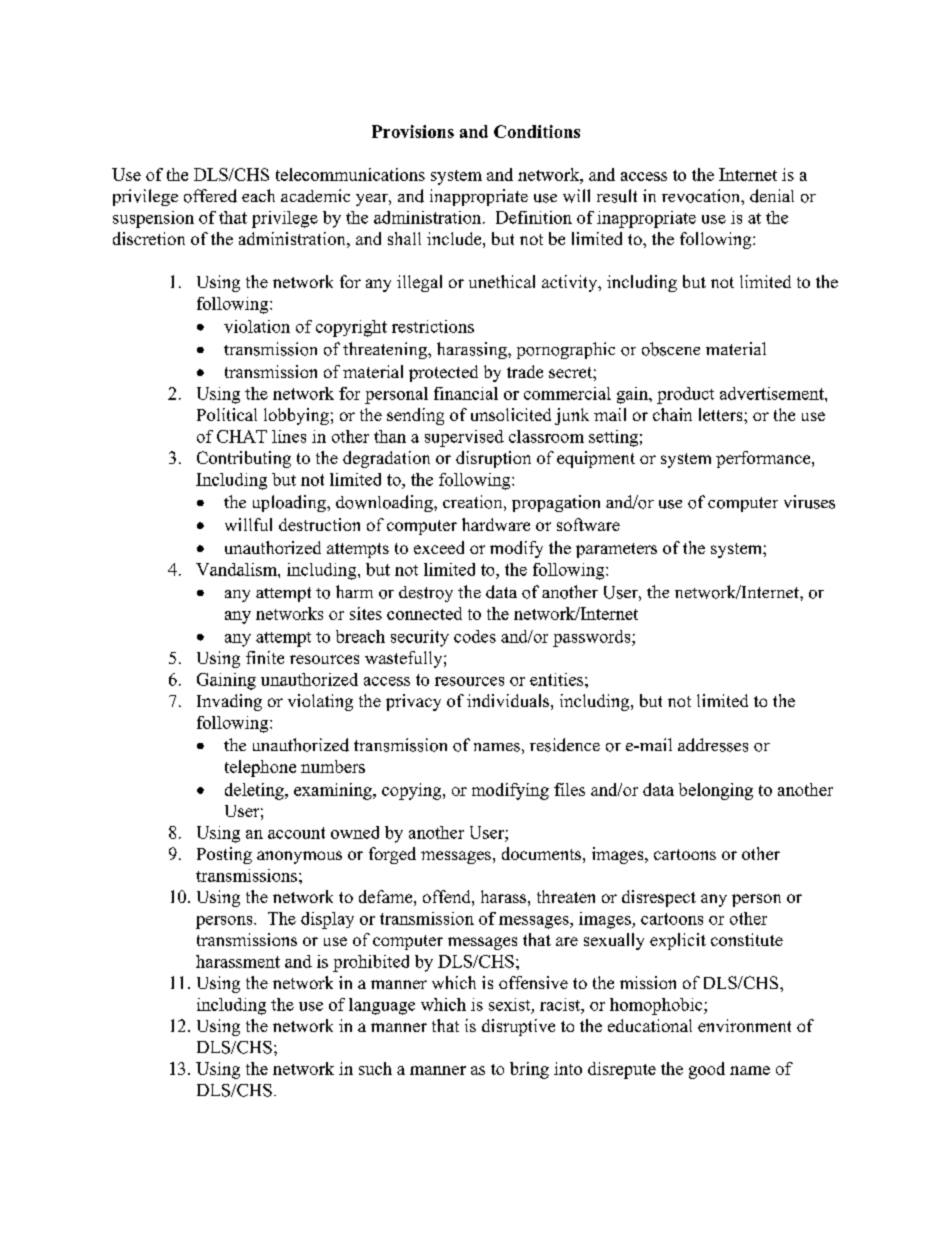 The image size is (952, 1233). What do you see at coordinates (518, 1027) in the screenshot?
I see `disruptive` at bounding box center [518, 1027].
